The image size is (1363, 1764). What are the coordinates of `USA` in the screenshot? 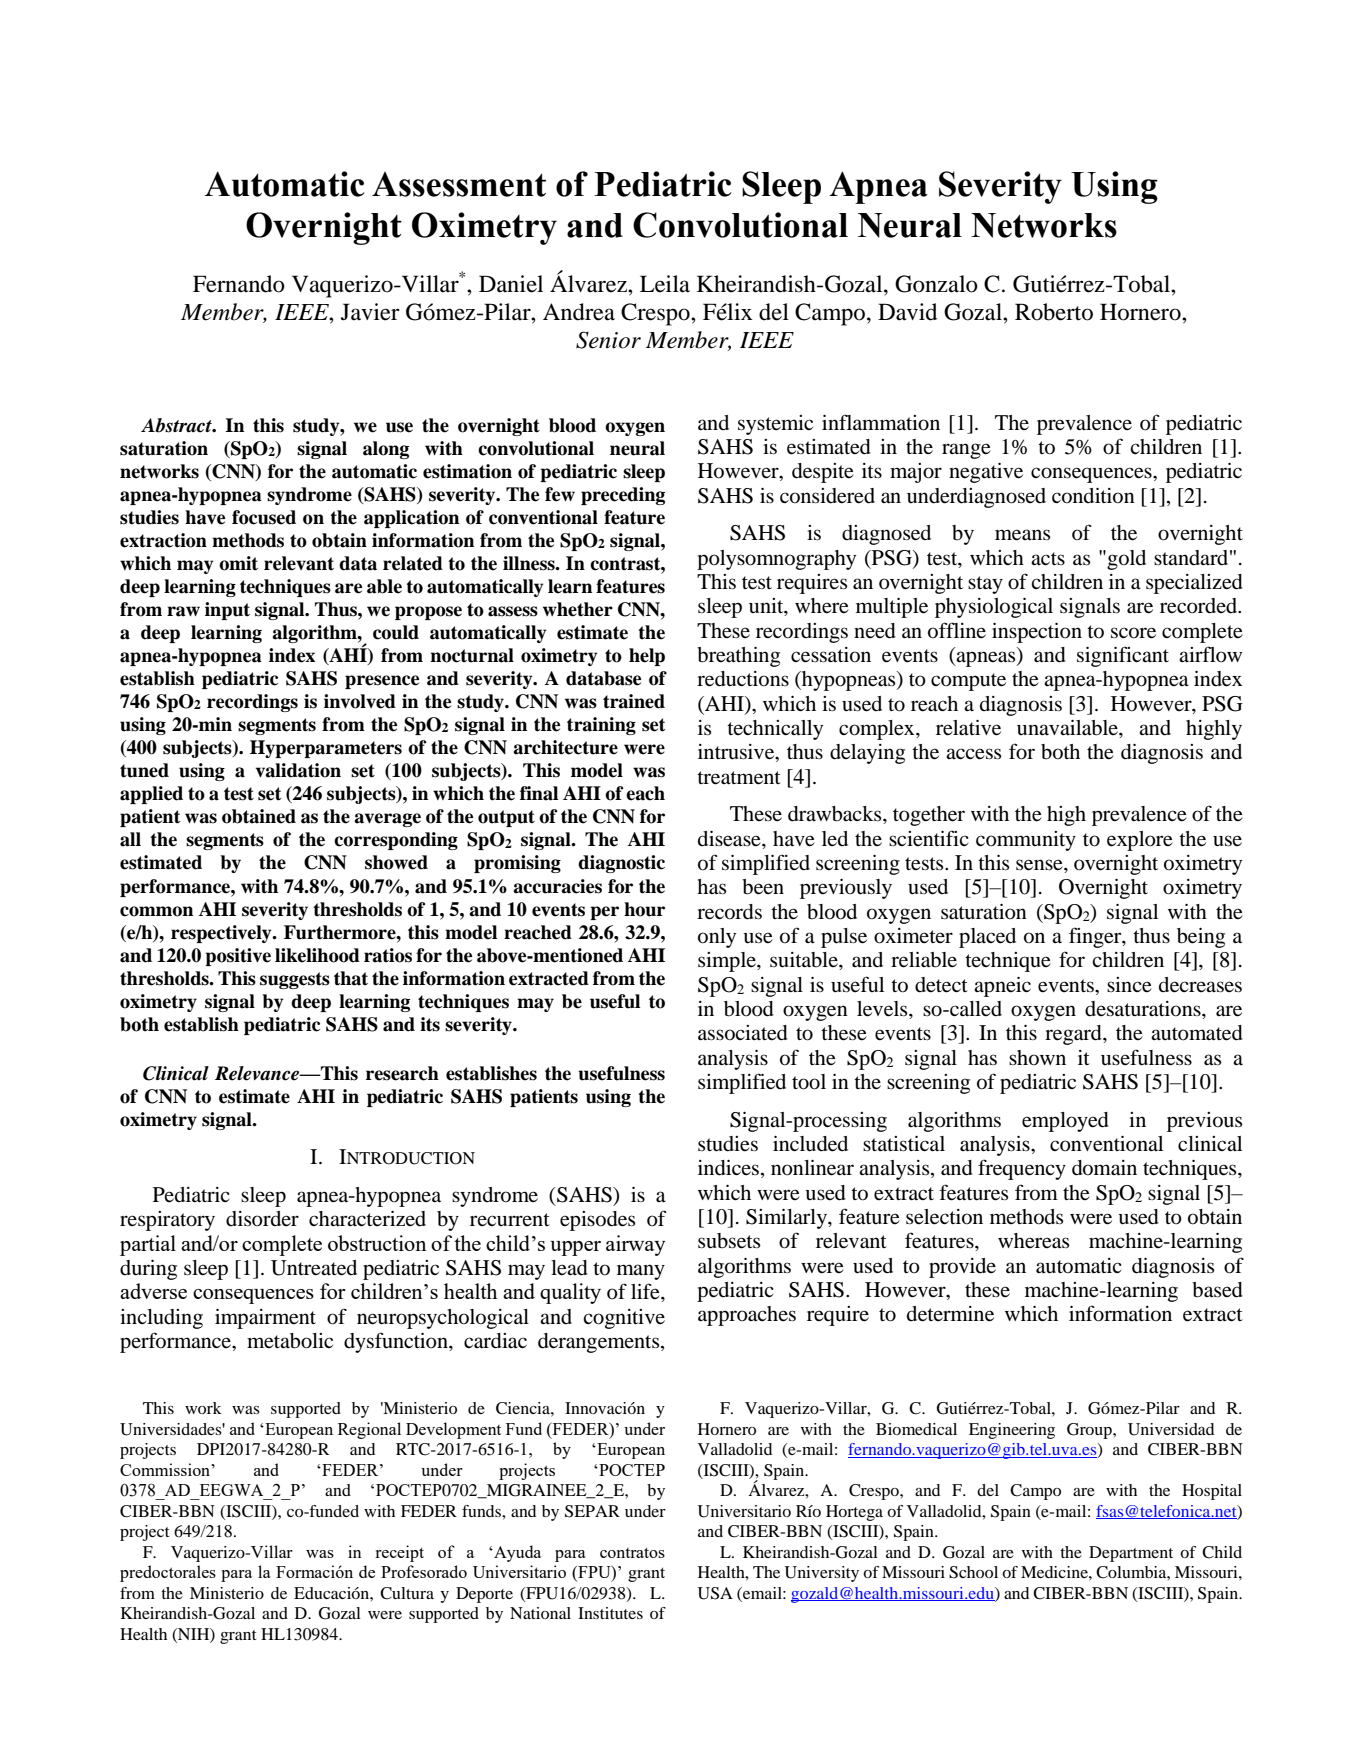 It's located at (715, 1593).
